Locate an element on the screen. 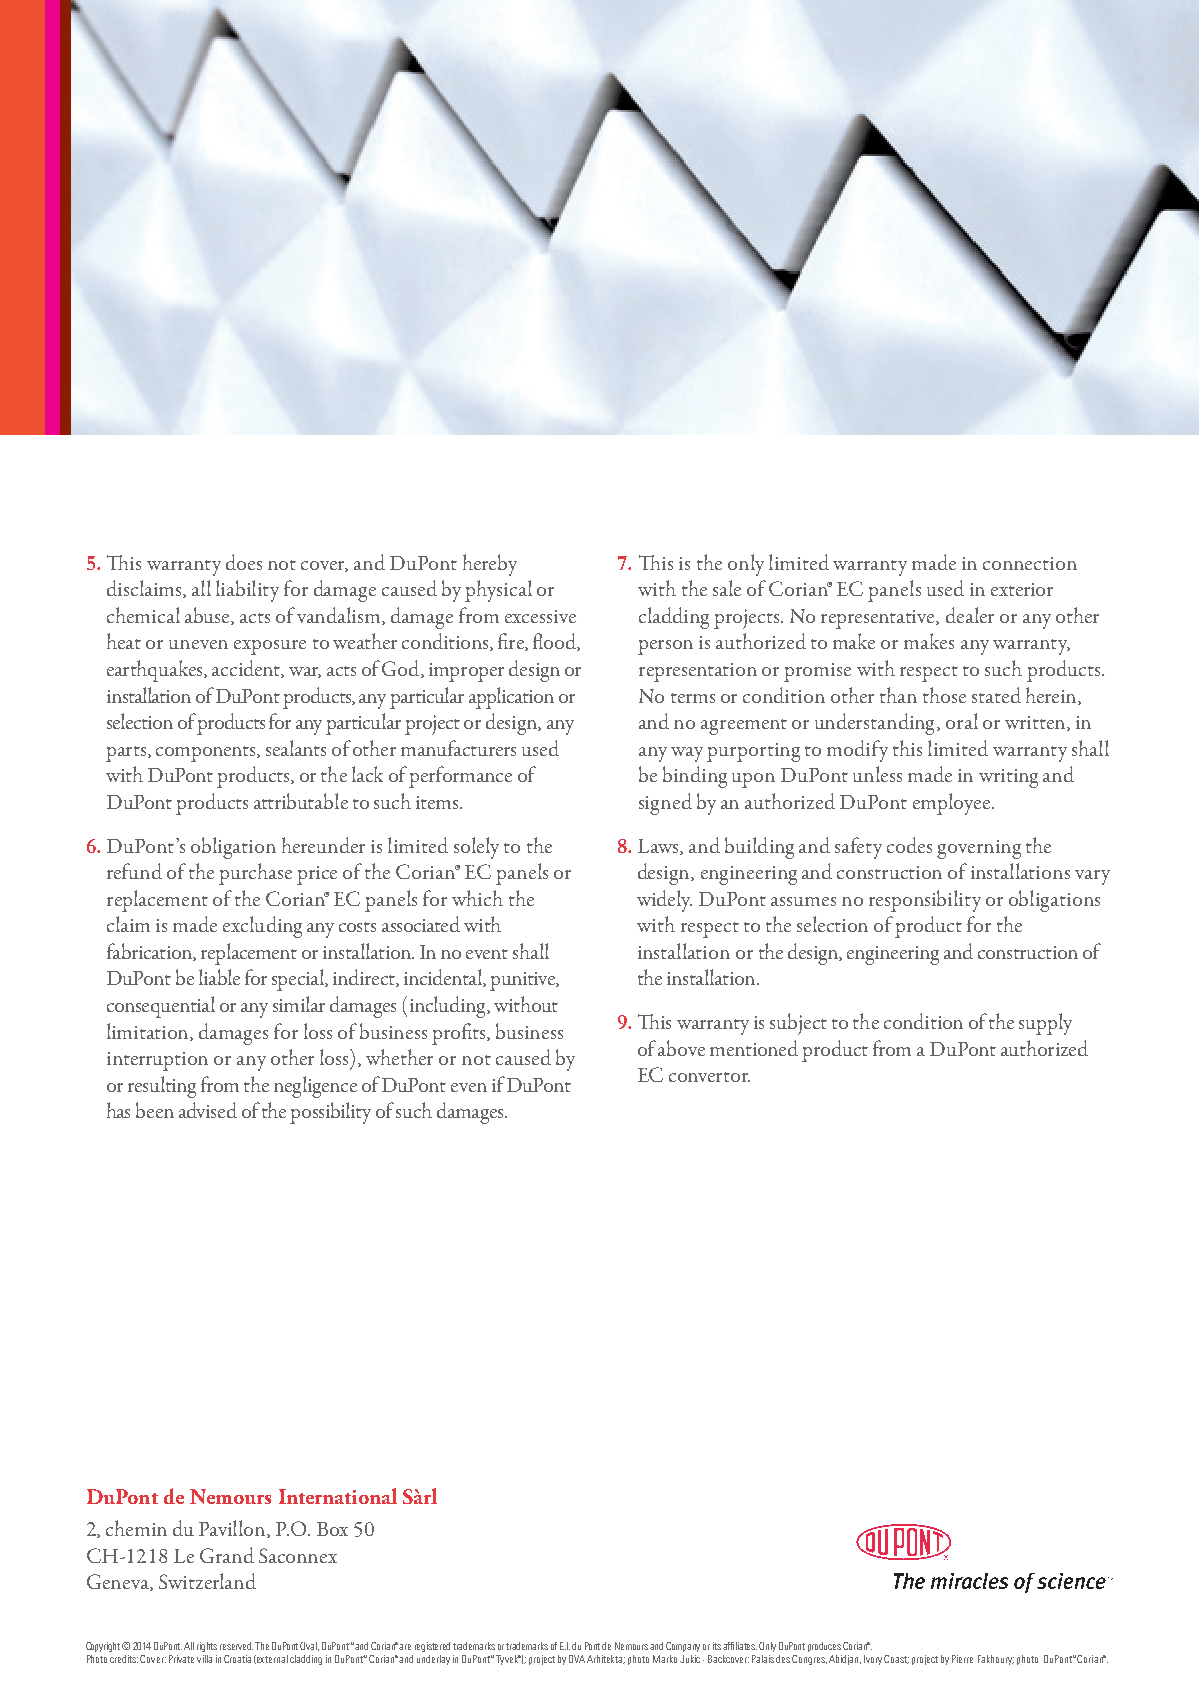 The width and height of the screenshot is (1199, 1695). supply is located at coordinates (1045, 1024).
